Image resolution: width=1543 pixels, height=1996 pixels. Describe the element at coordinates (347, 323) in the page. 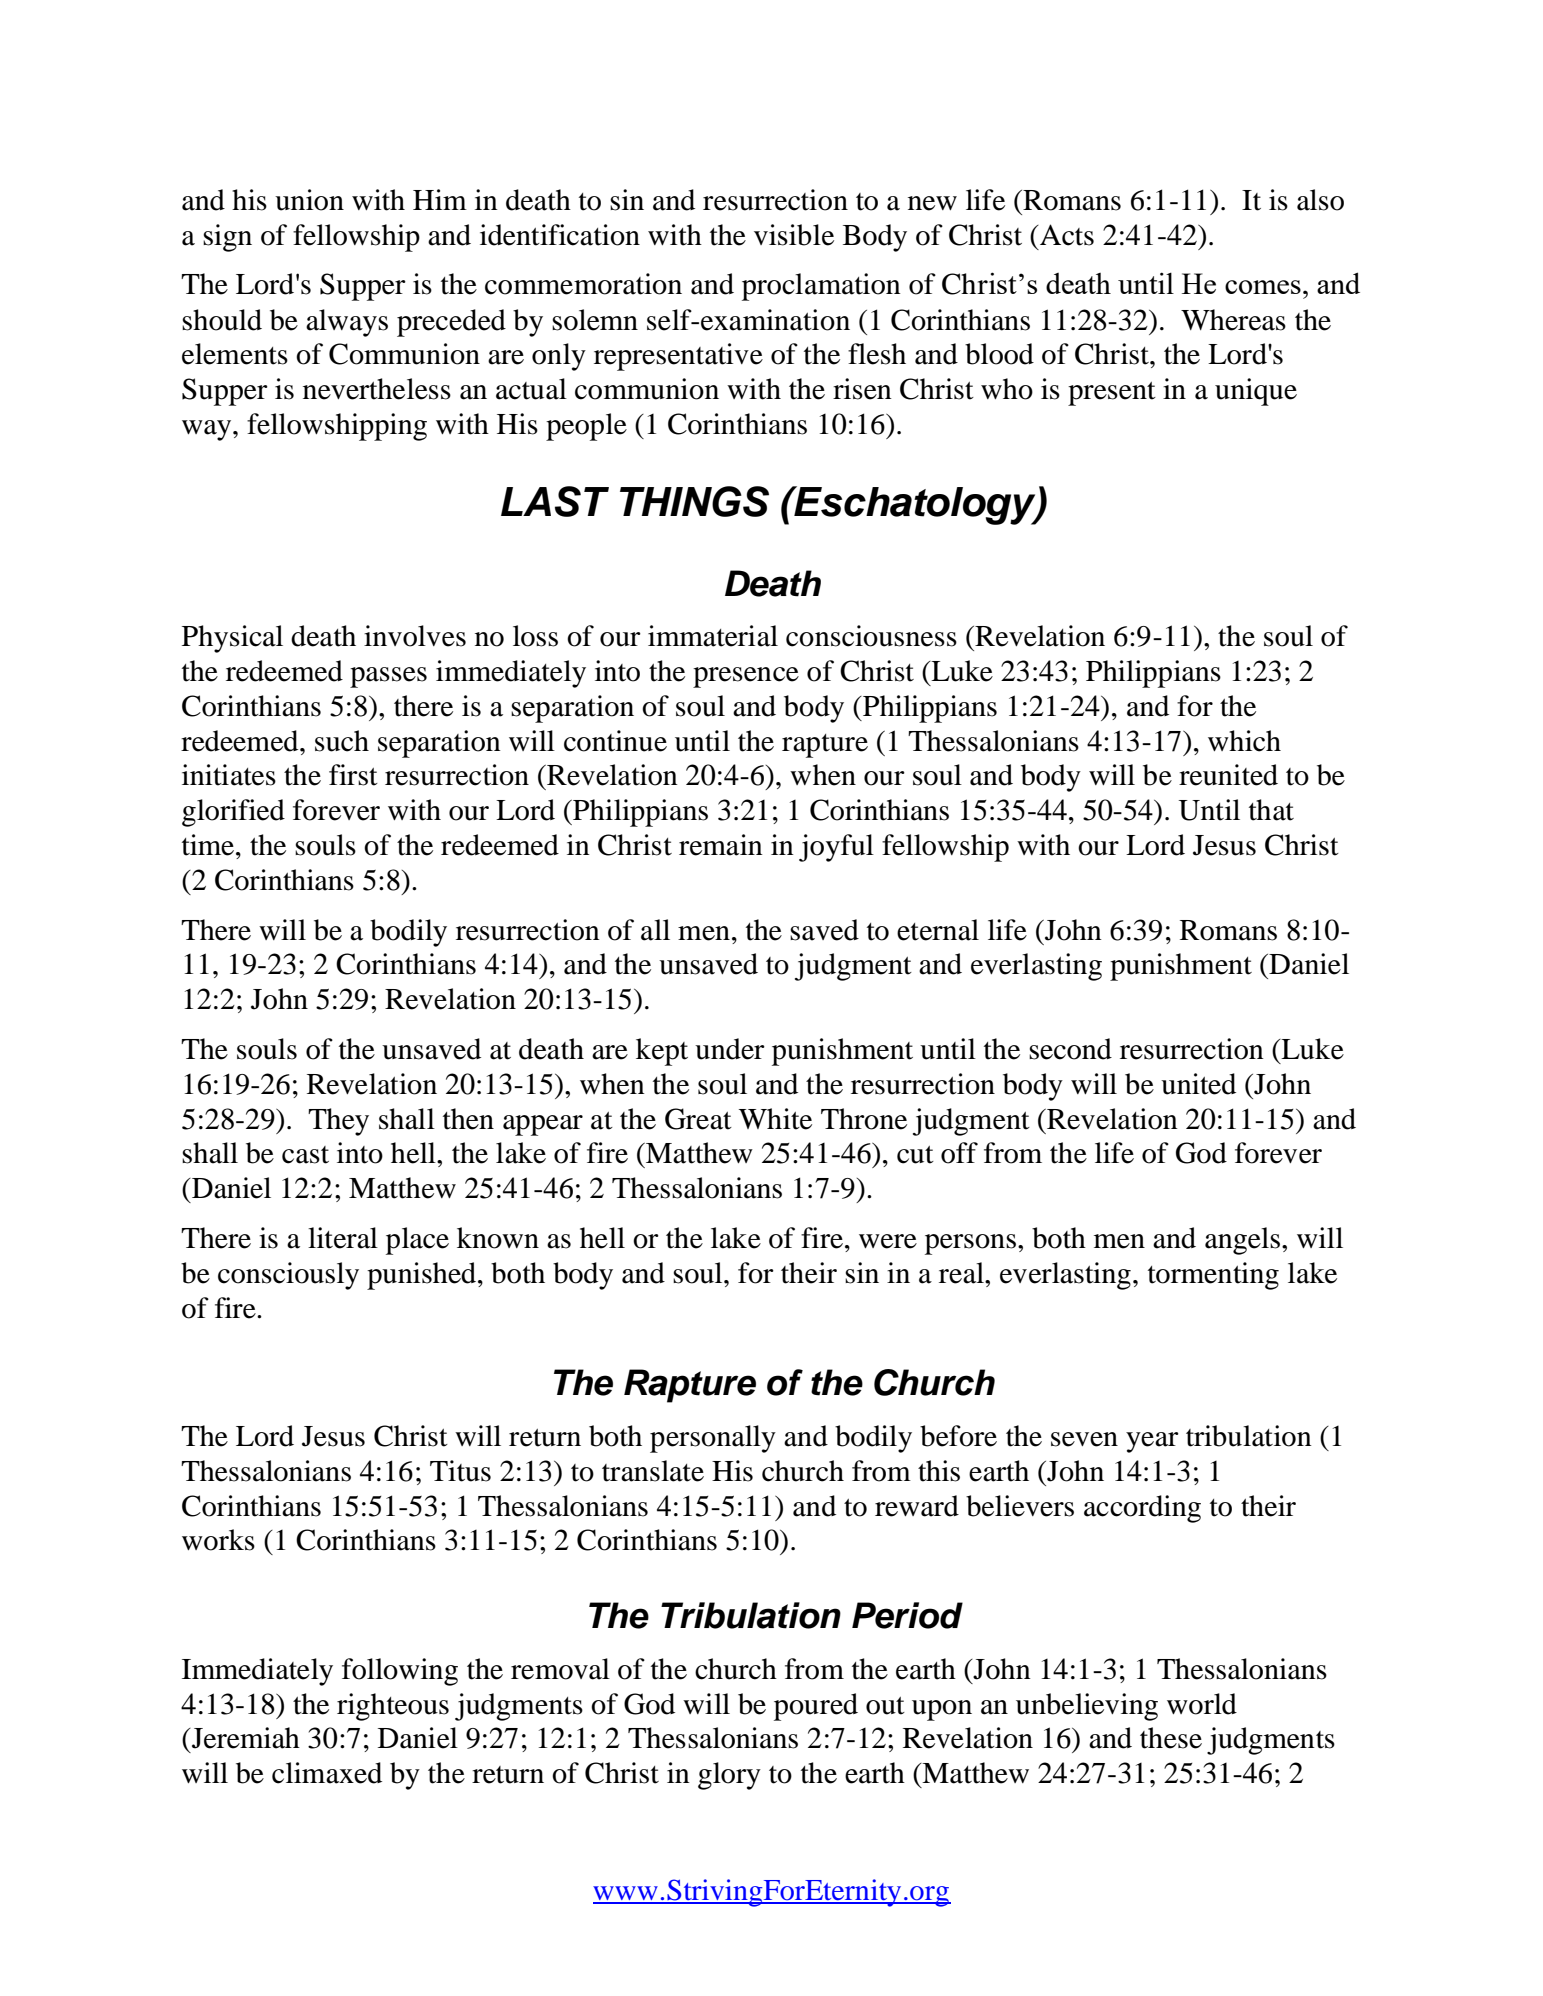

I see `always` at that location.
